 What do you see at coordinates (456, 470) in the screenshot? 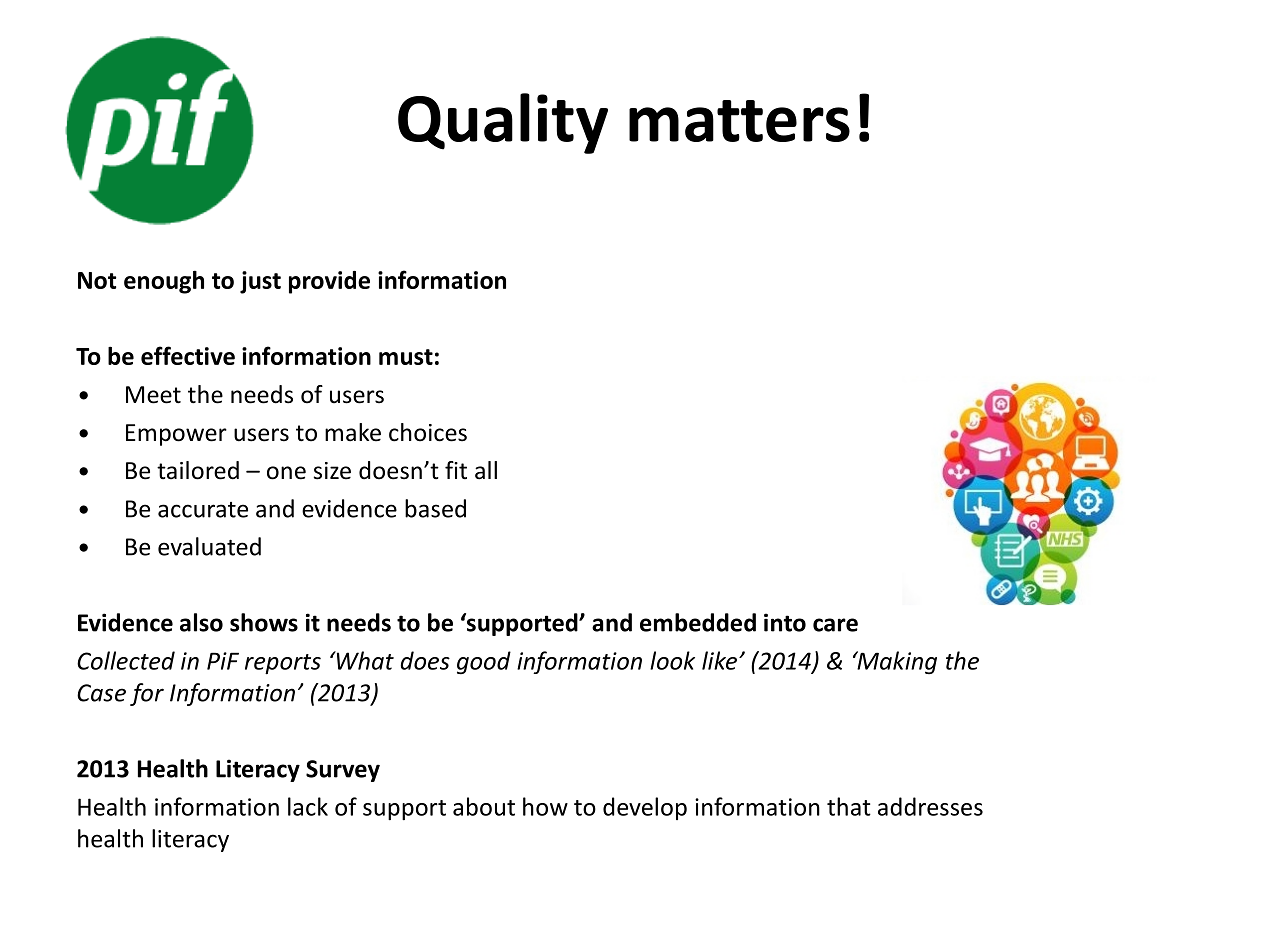
I see `fit` at bounding box center [456, 470].
